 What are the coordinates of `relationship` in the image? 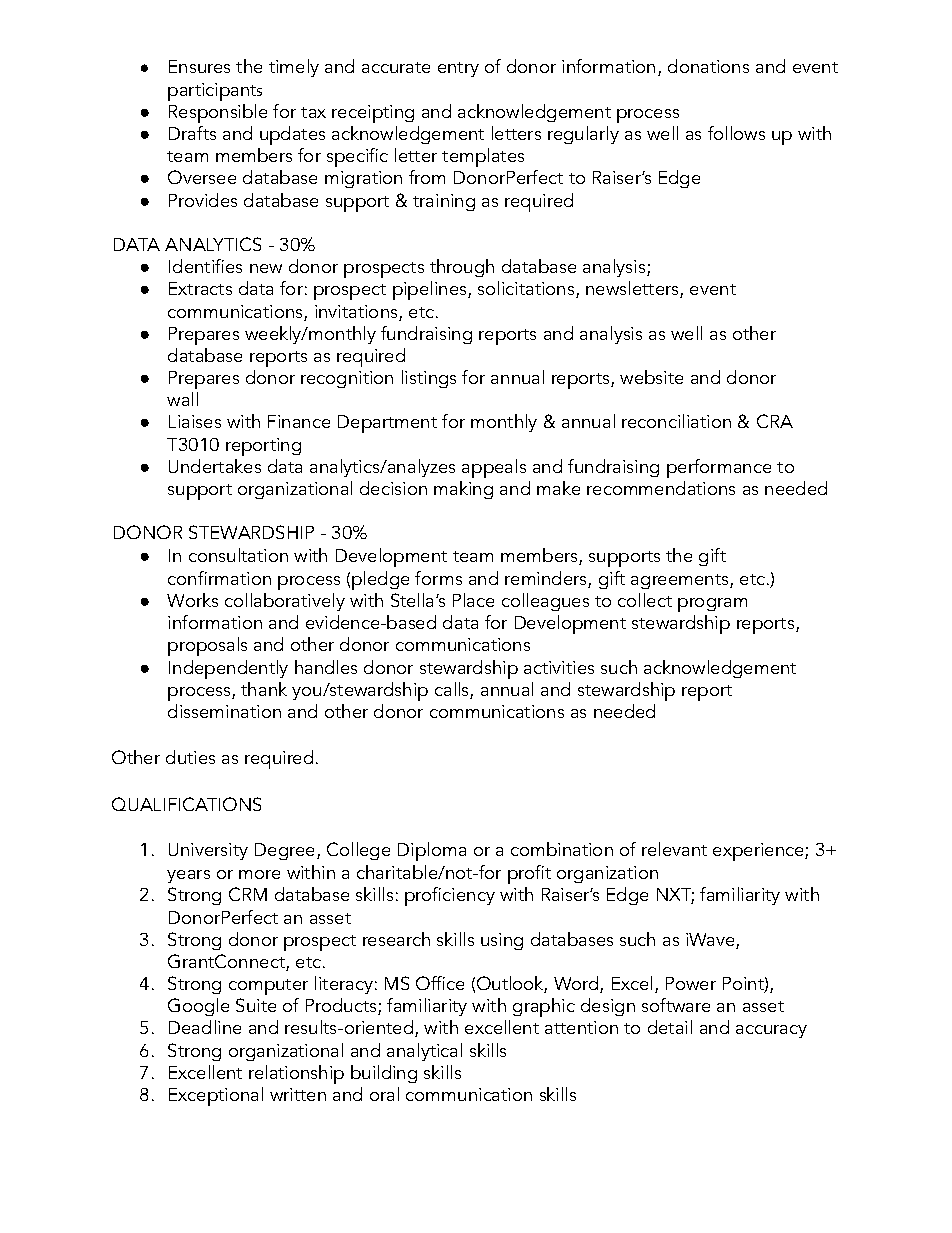 It's located at (296, 1074).
